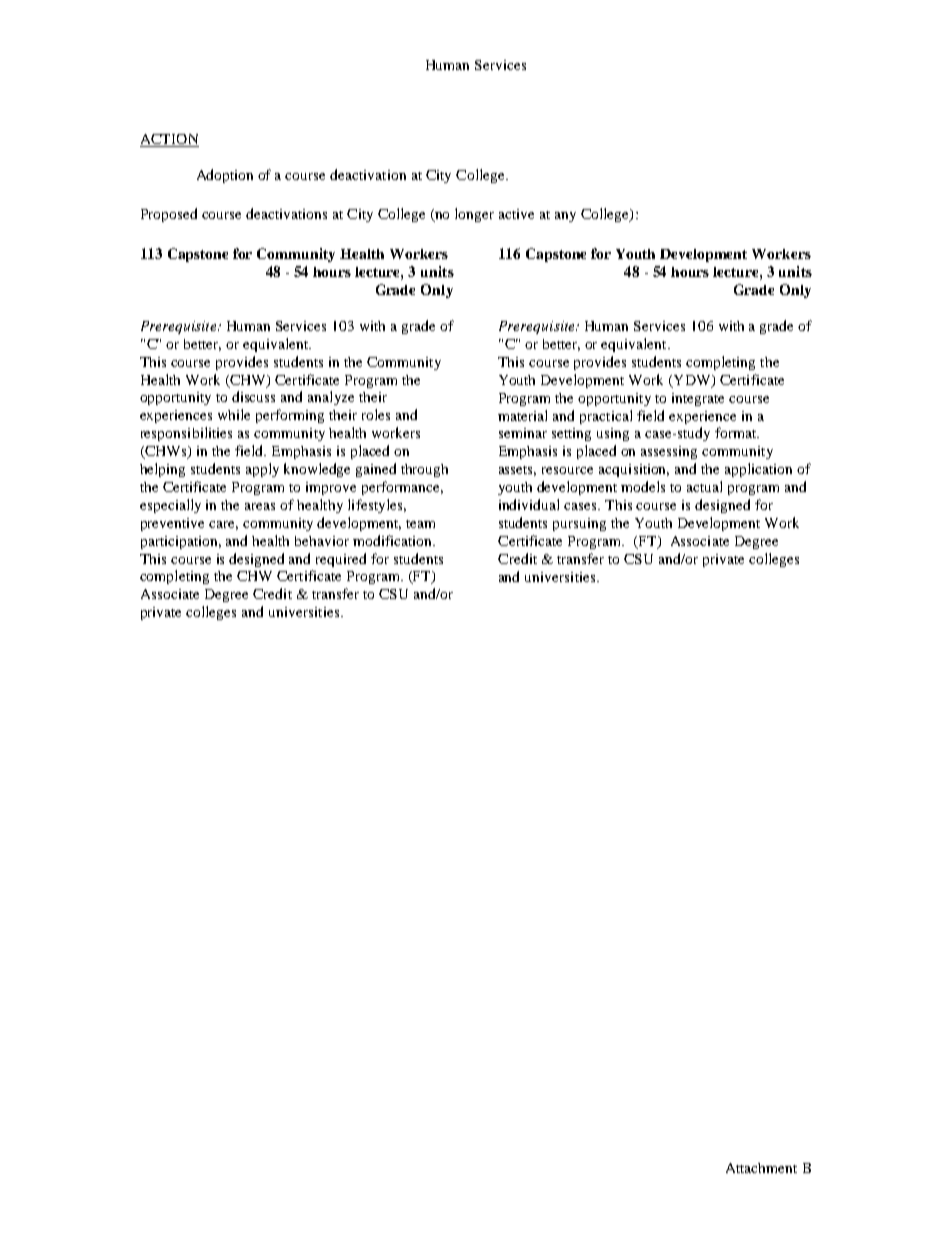 The image size is (952, 1233). I want to click on Adoption, so click(225, 176).
